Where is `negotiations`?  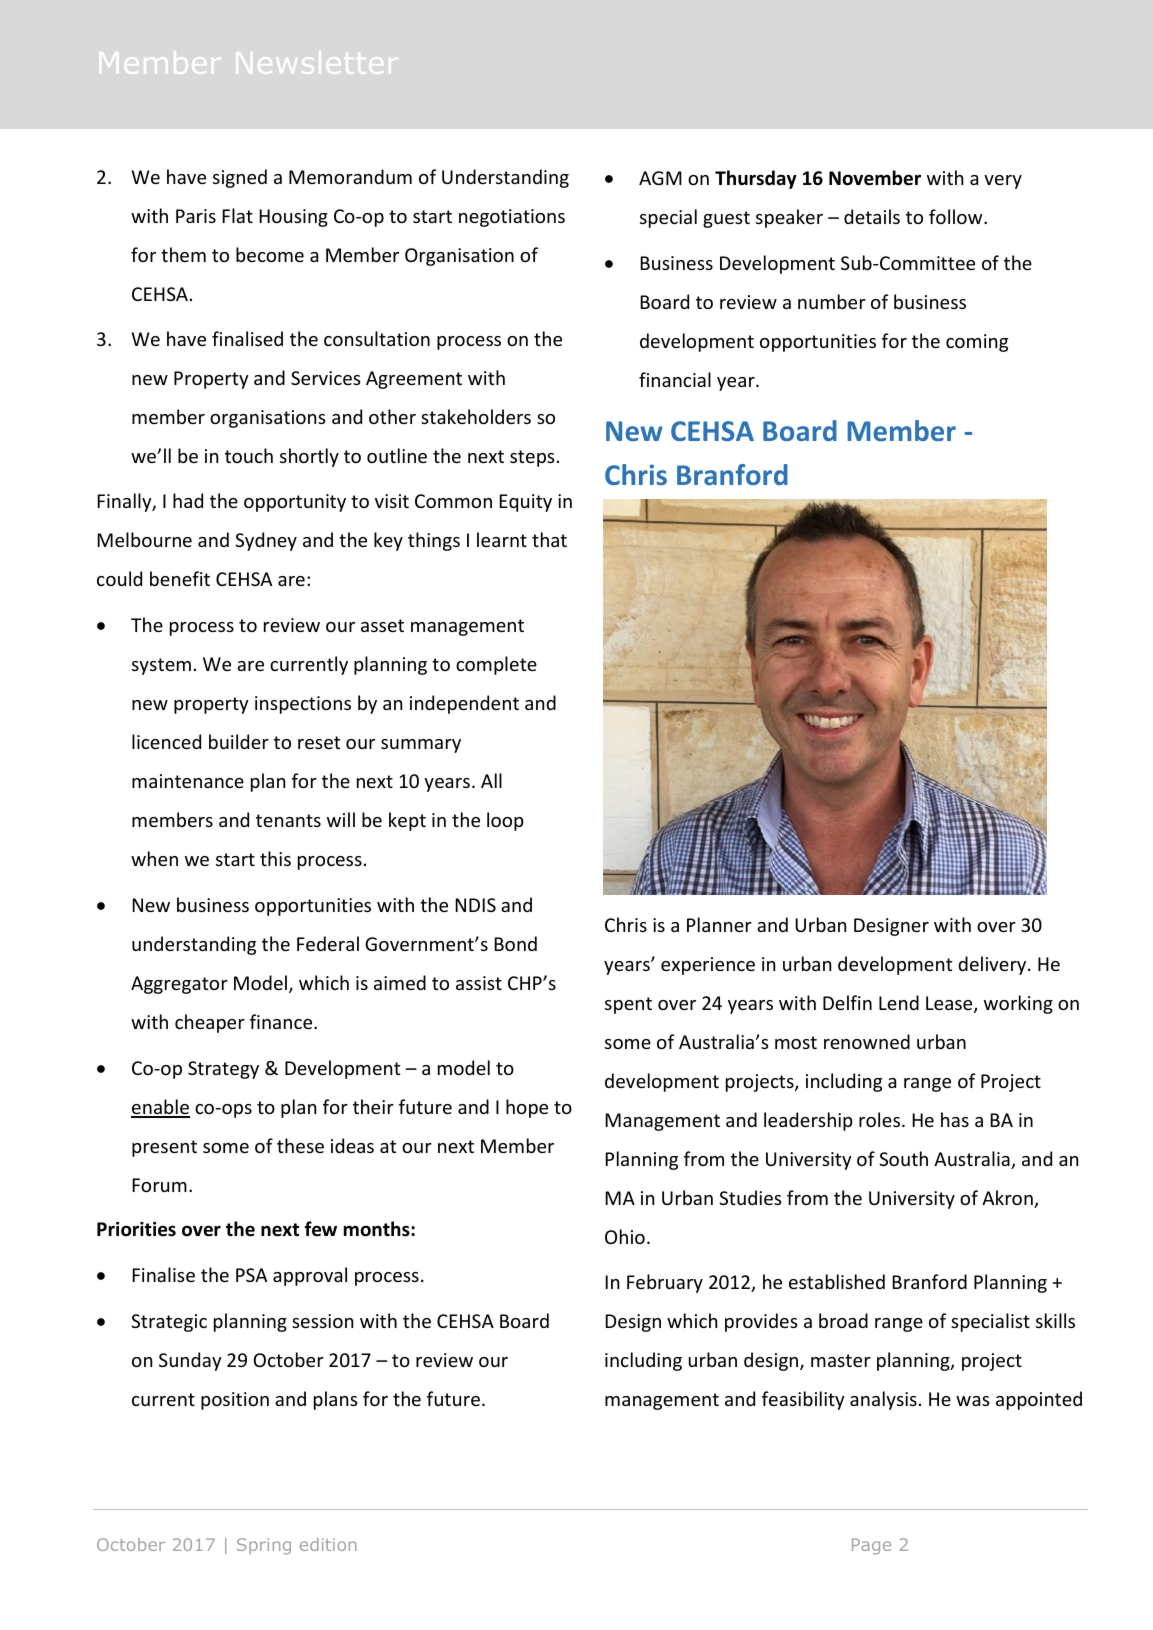
negotiations is located at coordinates (512, 218).
